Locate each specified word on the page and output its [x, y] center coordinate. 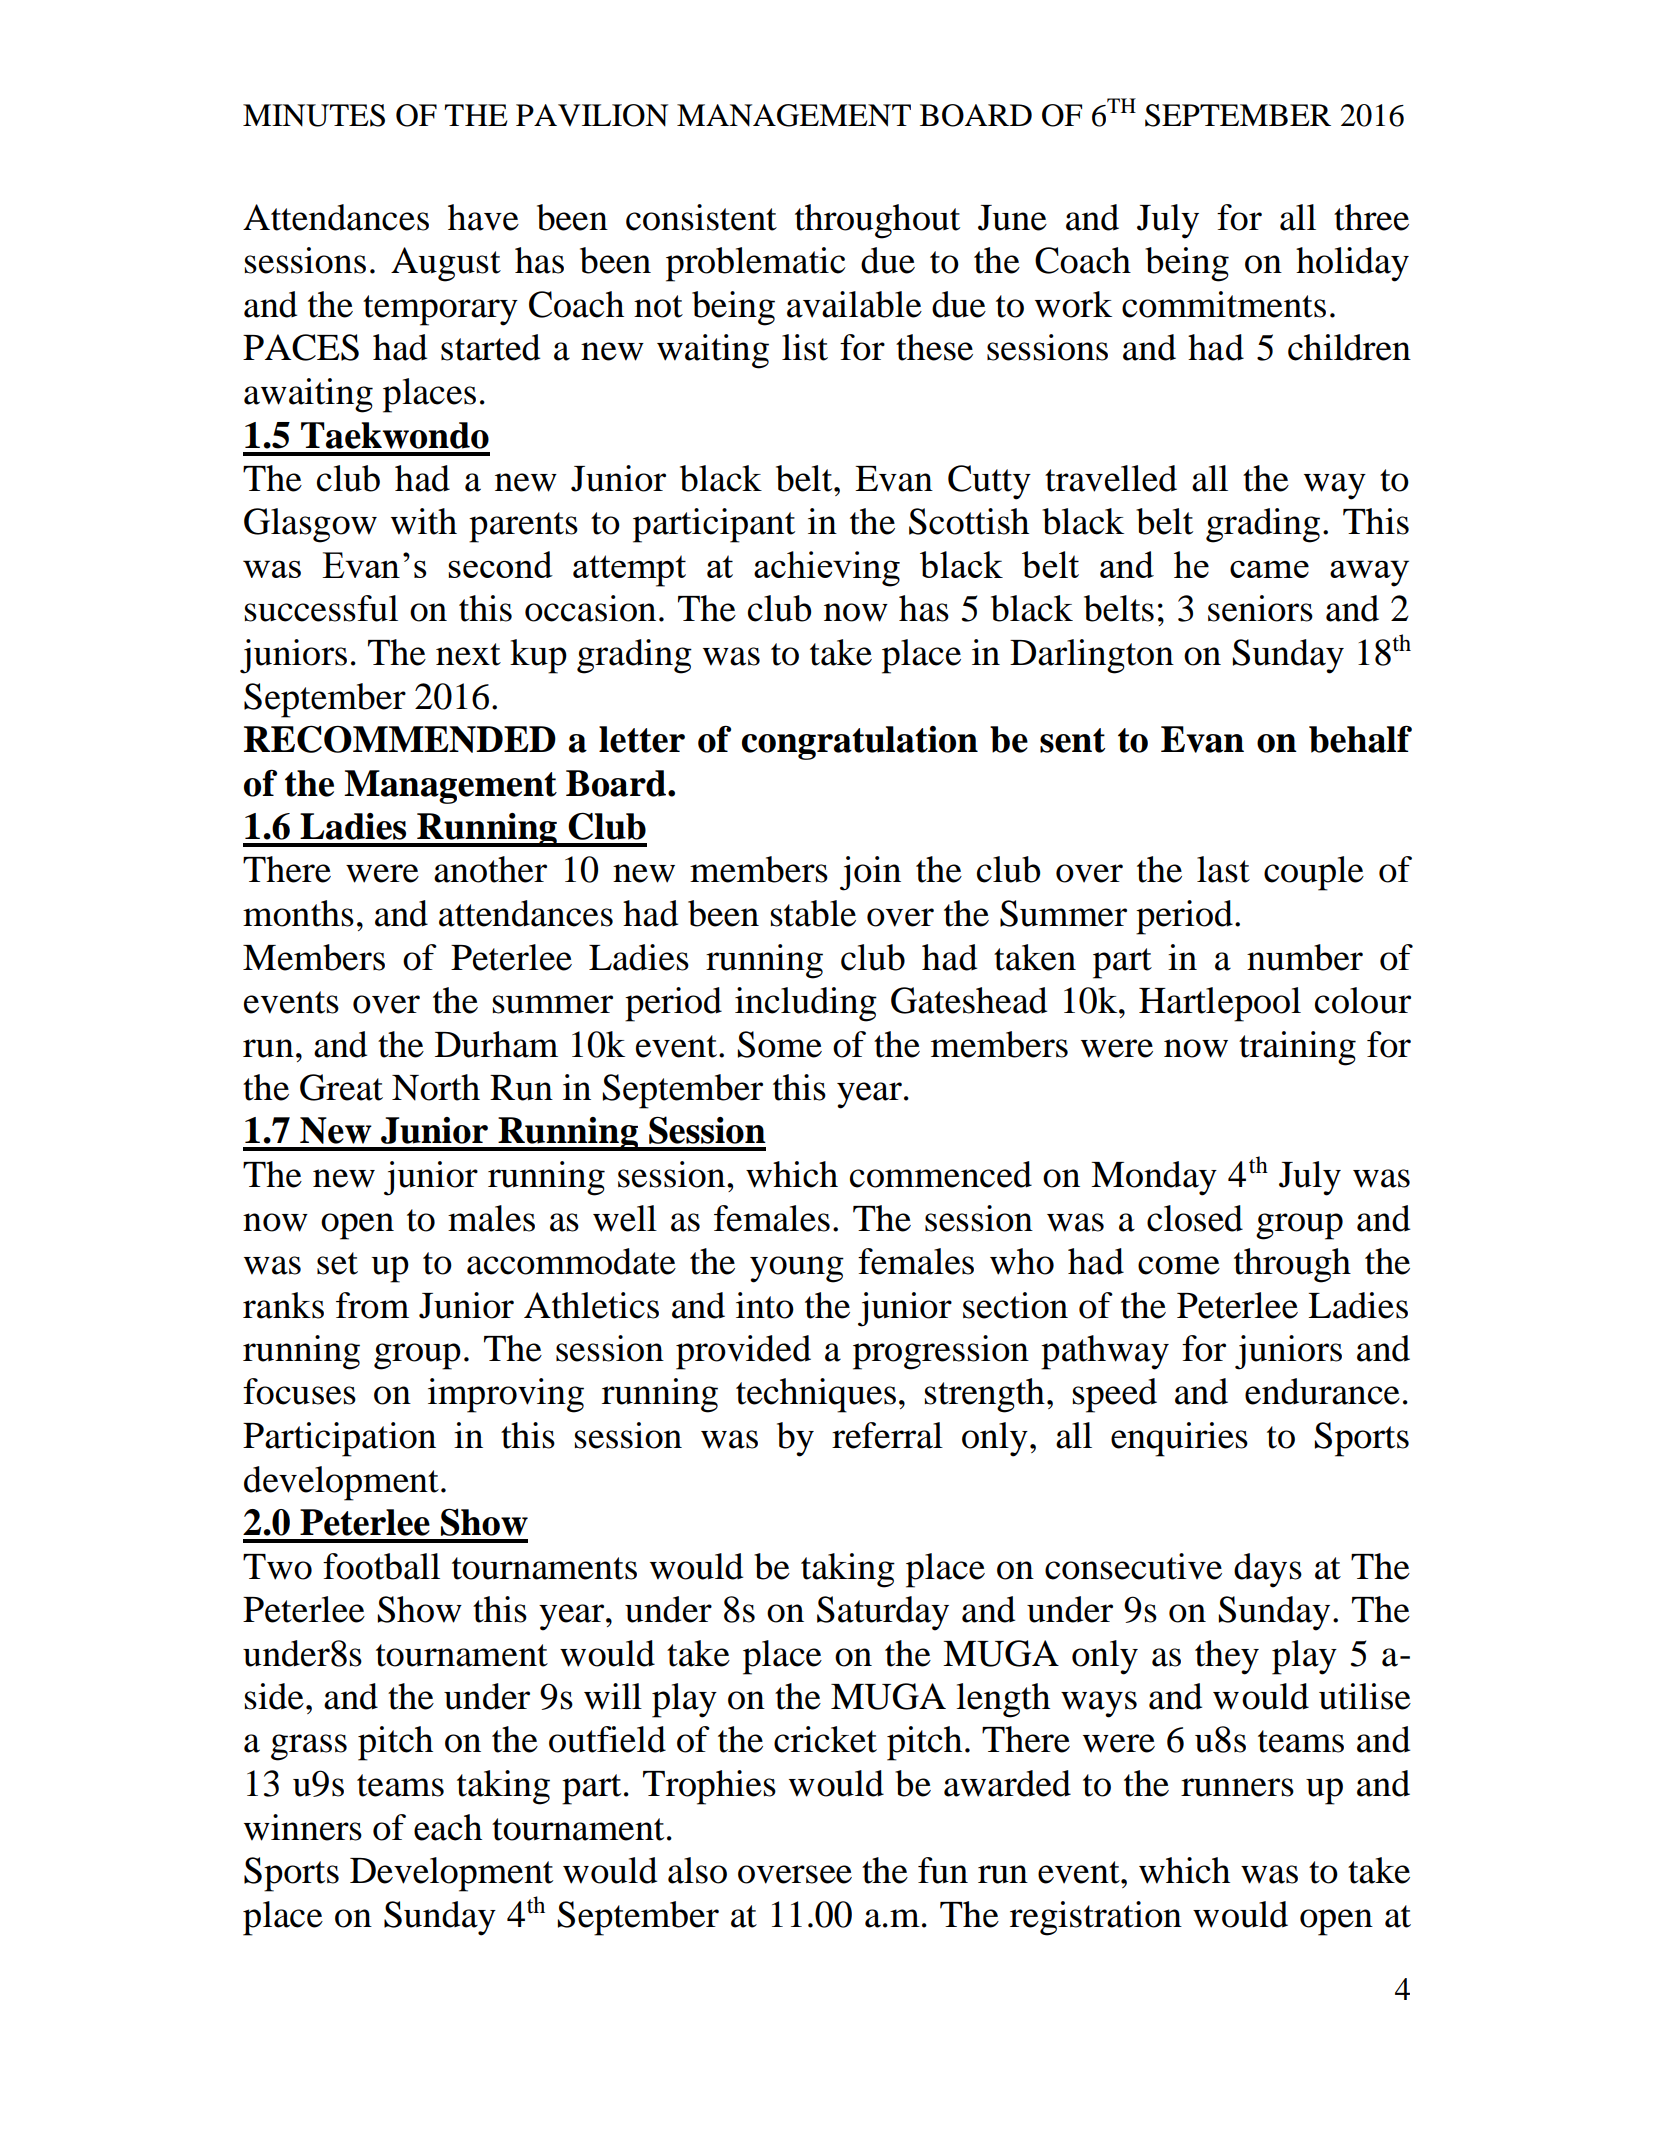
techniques [816, 1395]
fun [943, 1870]
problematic [756, 264]
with [424, 521]
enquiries [1179, 1439]
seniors [1260, 608]
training [1297, 1048]
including [806, 1004]
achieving [827, 569]
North [436, 1087]
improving [506, 1395]
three [1371, 217]
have [483, 217]
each [448, 1827]
